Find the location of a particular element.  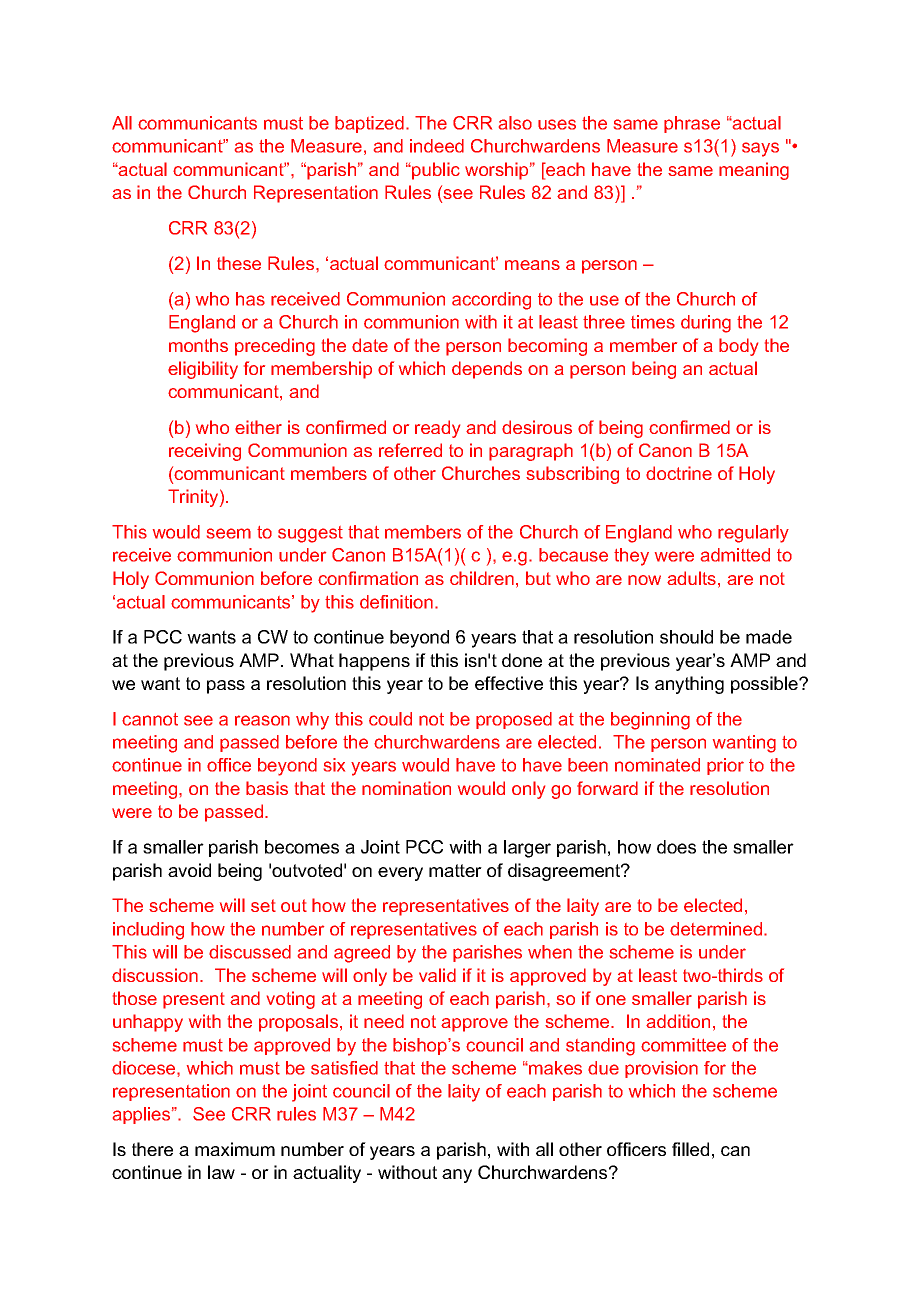

What is located at coordinates (312, 660).
